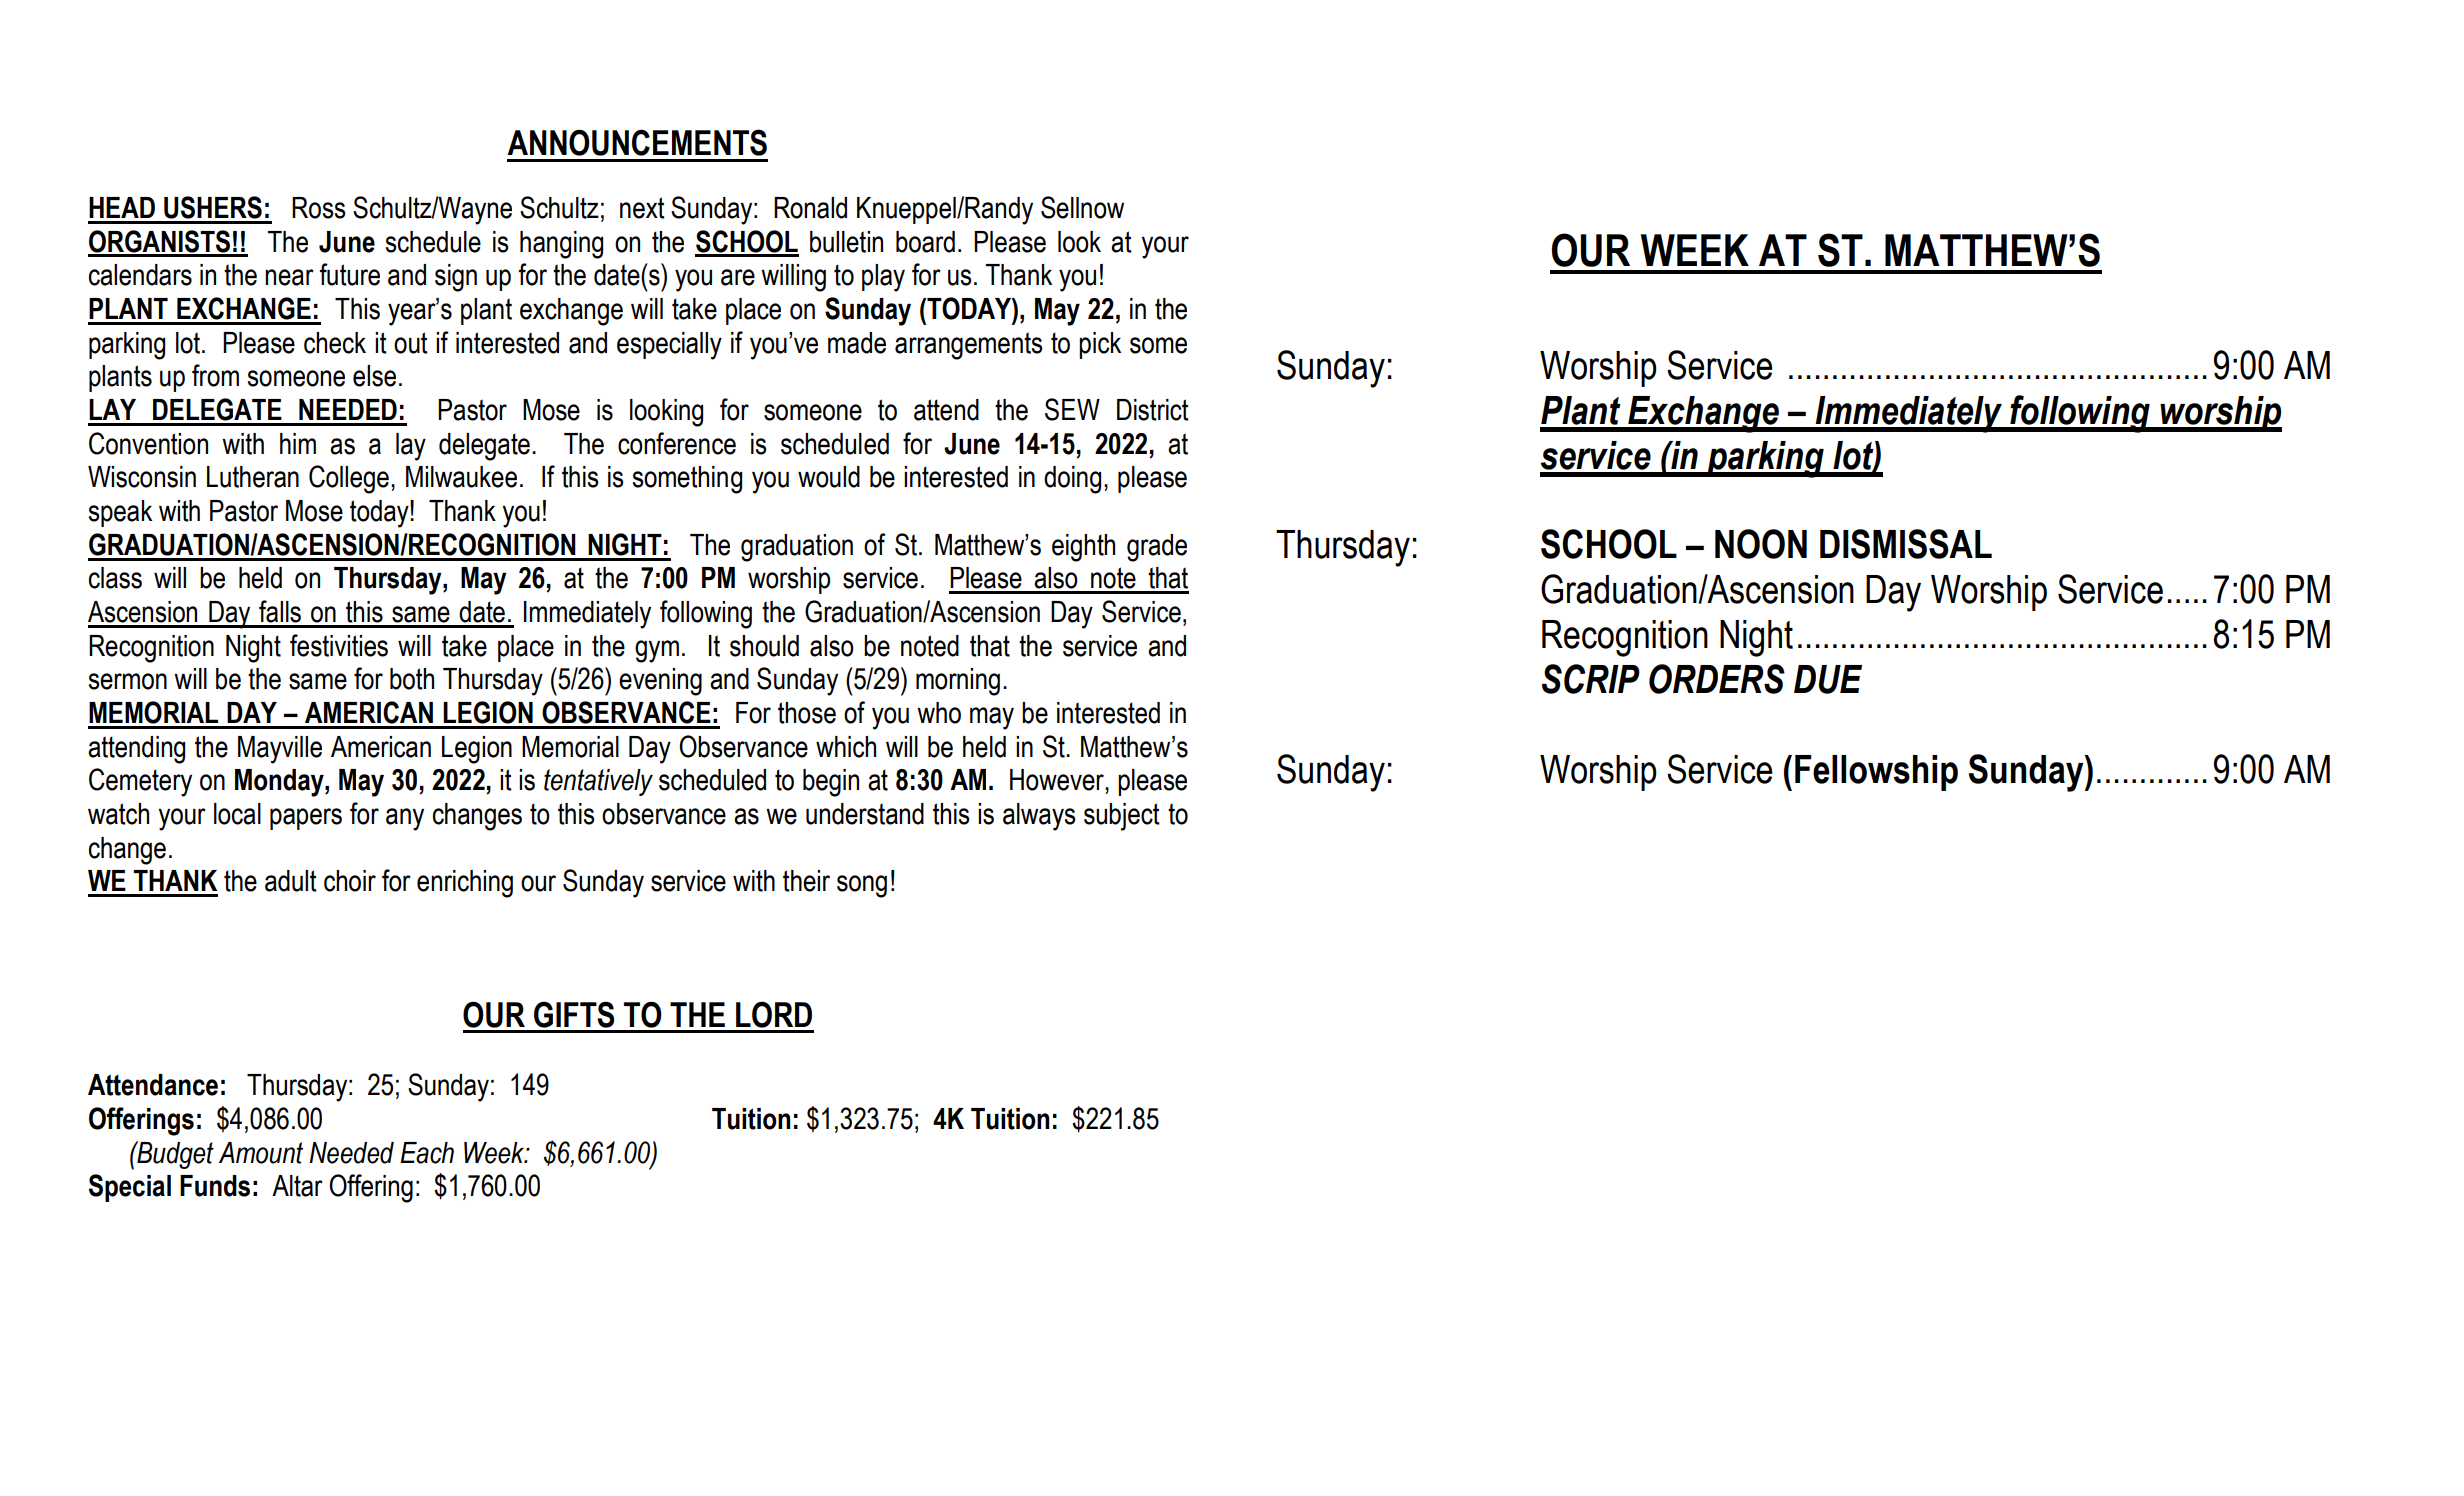  What do you see at coordinates (427, 1153) in the screenshot?
I see `Each` at bounding box center [427, 1153].
